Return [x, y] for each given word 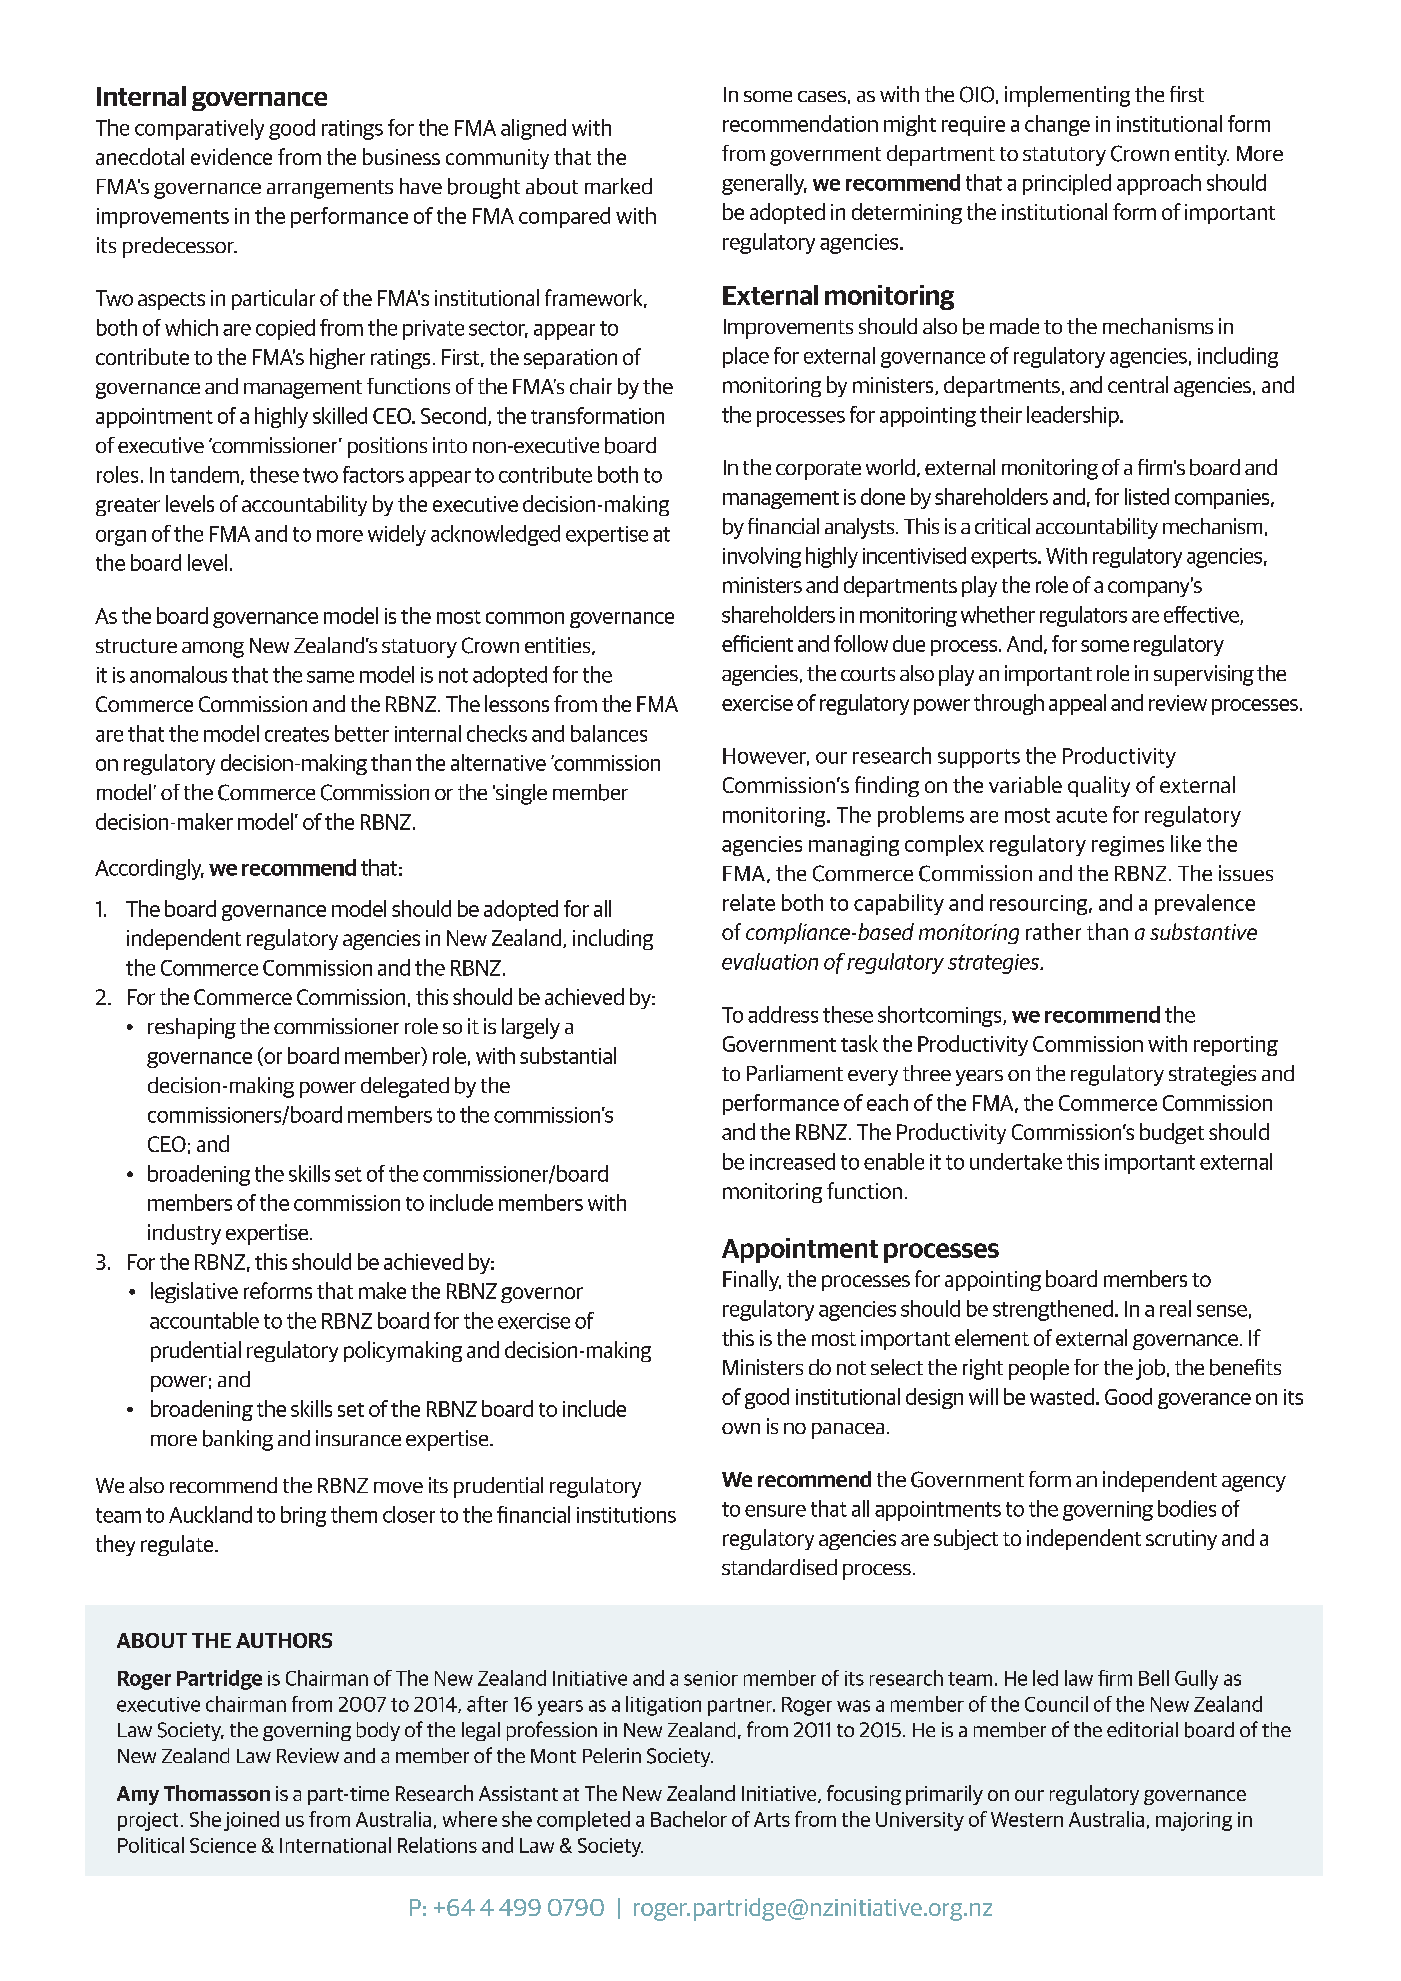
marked [618, 186]
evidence [231, 156]
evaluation [770, 961]
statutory [1064, 156]
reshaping [192, 1028]
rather [1053, 931]
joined [251, 1821]
